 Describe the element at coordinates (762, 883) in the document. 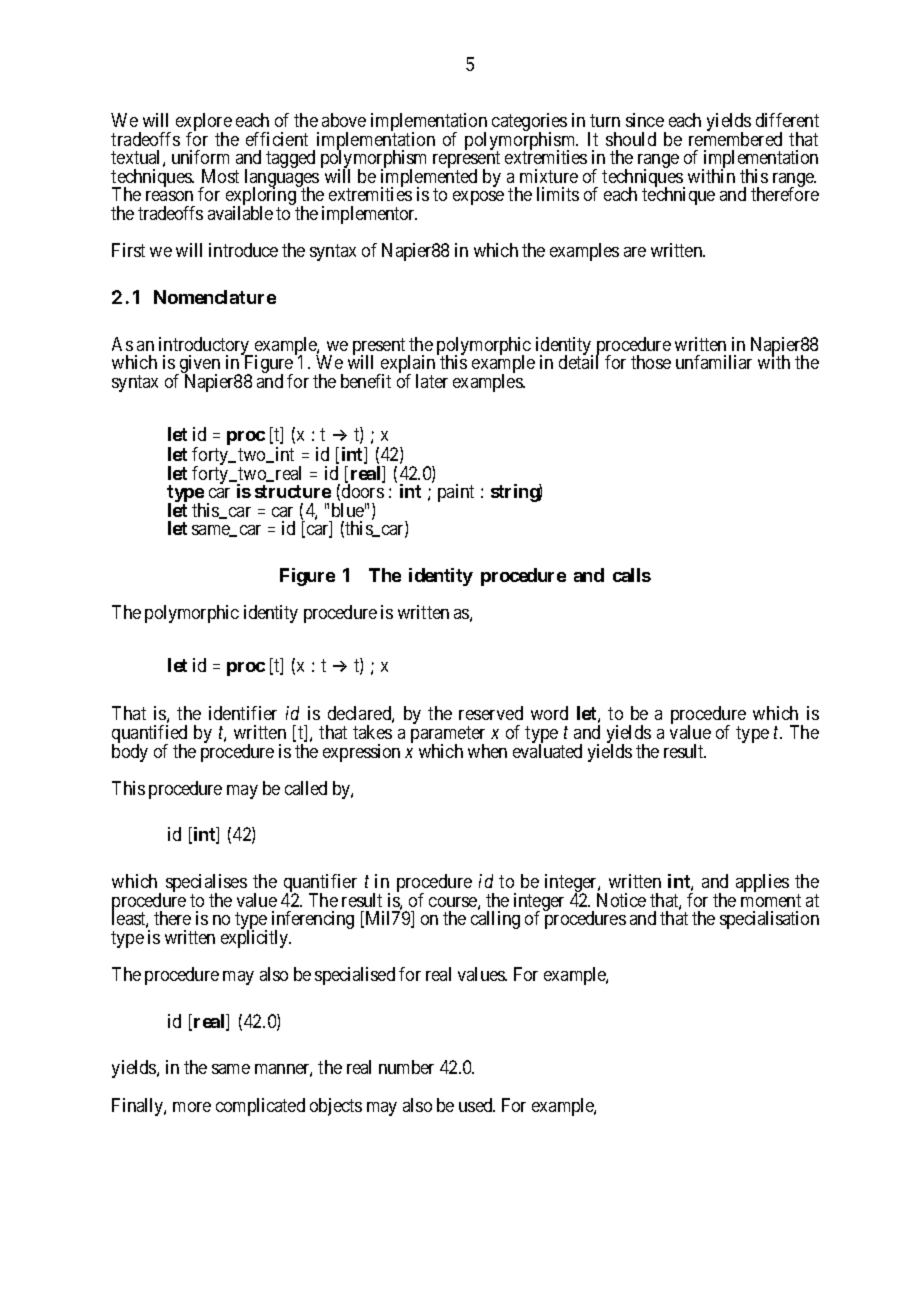

I see `applies` at that location.
